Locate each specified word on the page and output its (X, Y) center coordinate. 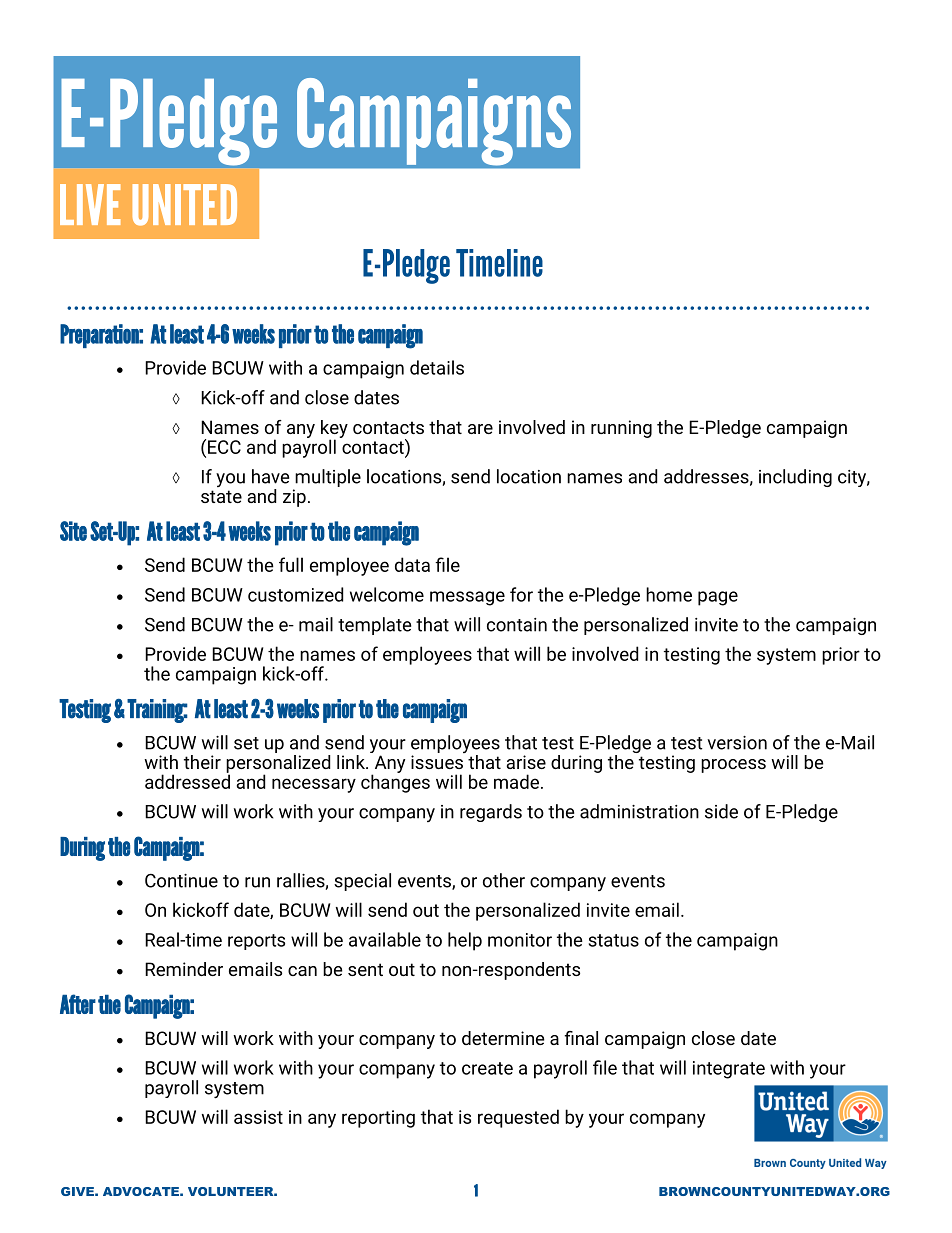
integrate (729, 1070)
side (721, 811)
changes (395, 782)
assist (258, 1117)
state (221, 496)
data (412, 564)
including (795, 478)
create (487, 1068)
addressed (187, 780)
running (621, 429)
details (437, 367)
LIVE (90, 204)
